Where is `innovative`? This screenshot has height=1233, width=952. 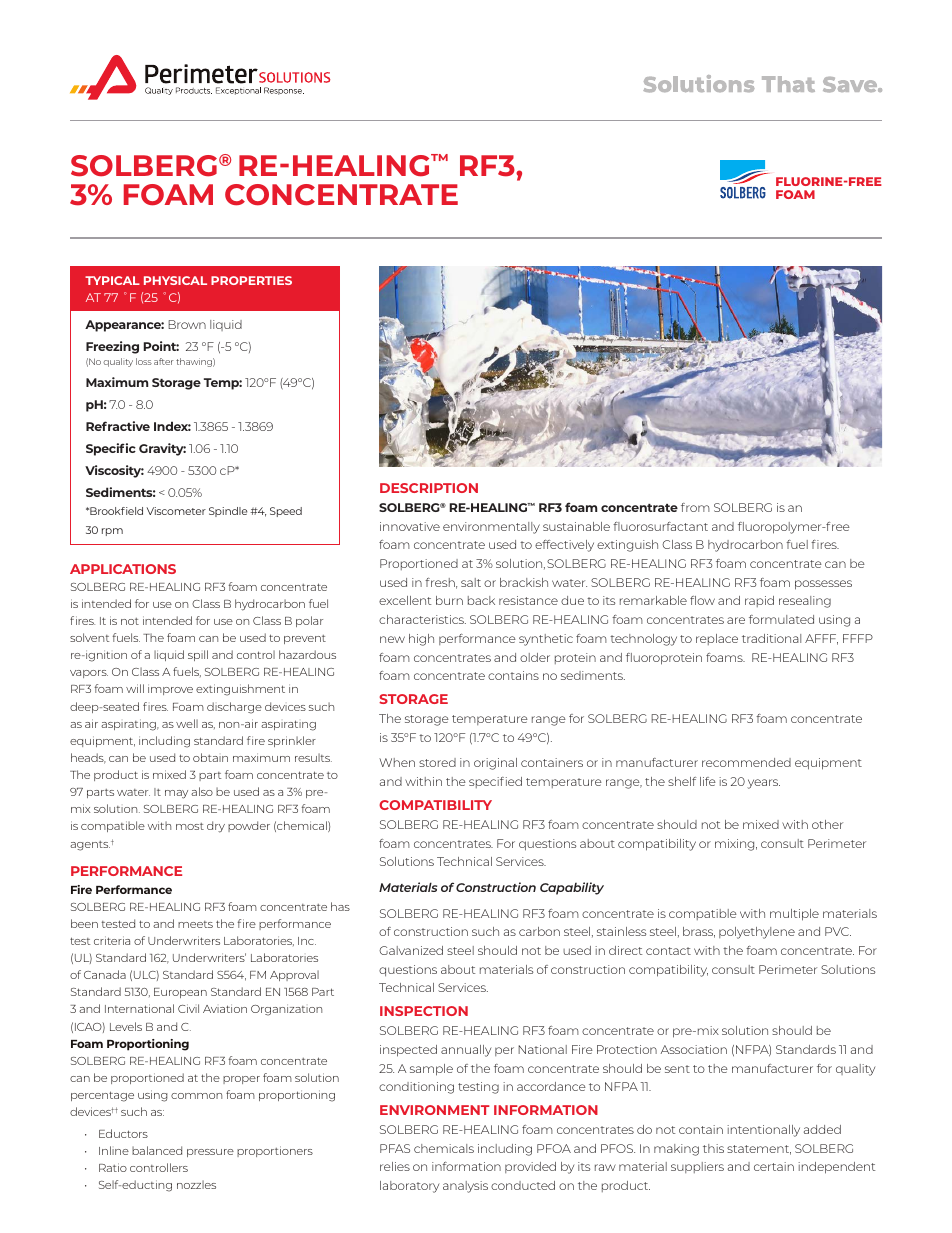 innovative is located at coordinates (410, 526).
